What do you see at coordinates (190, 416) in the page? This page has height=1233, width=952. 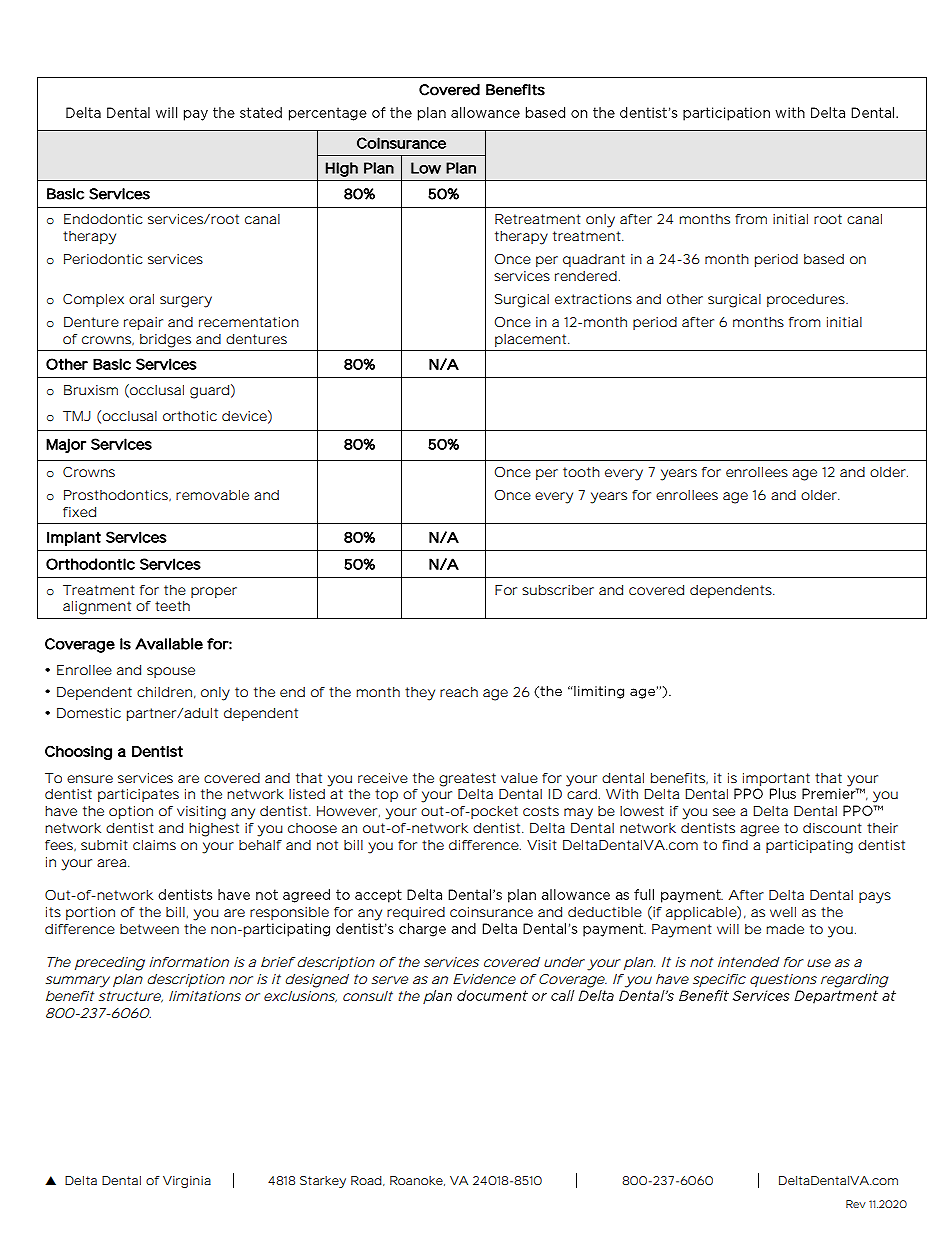 I see `orthotic` at bounding box center [190, 416].
